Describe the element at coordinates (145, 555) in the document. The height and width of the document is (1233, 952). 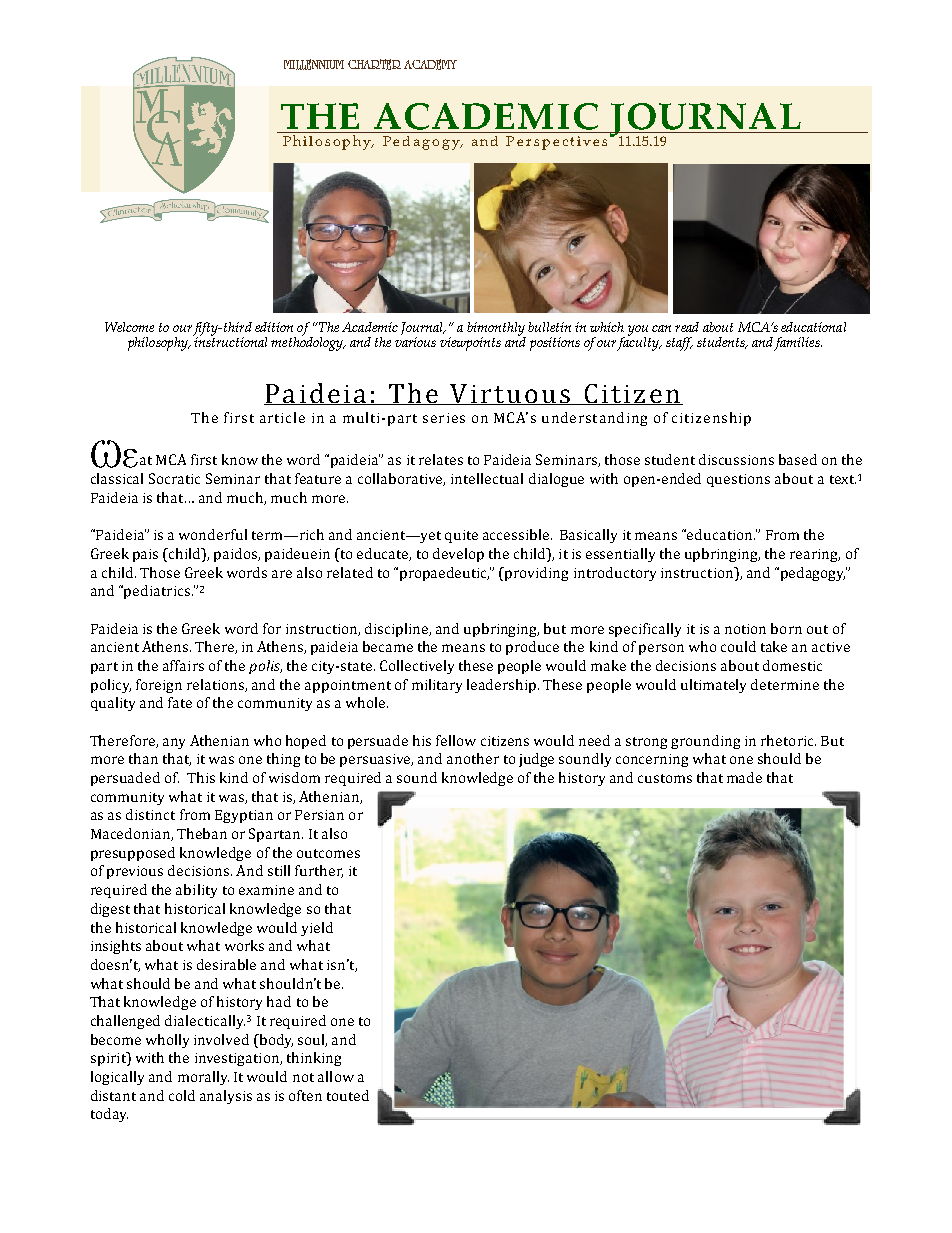
I see `pais` at that location.
